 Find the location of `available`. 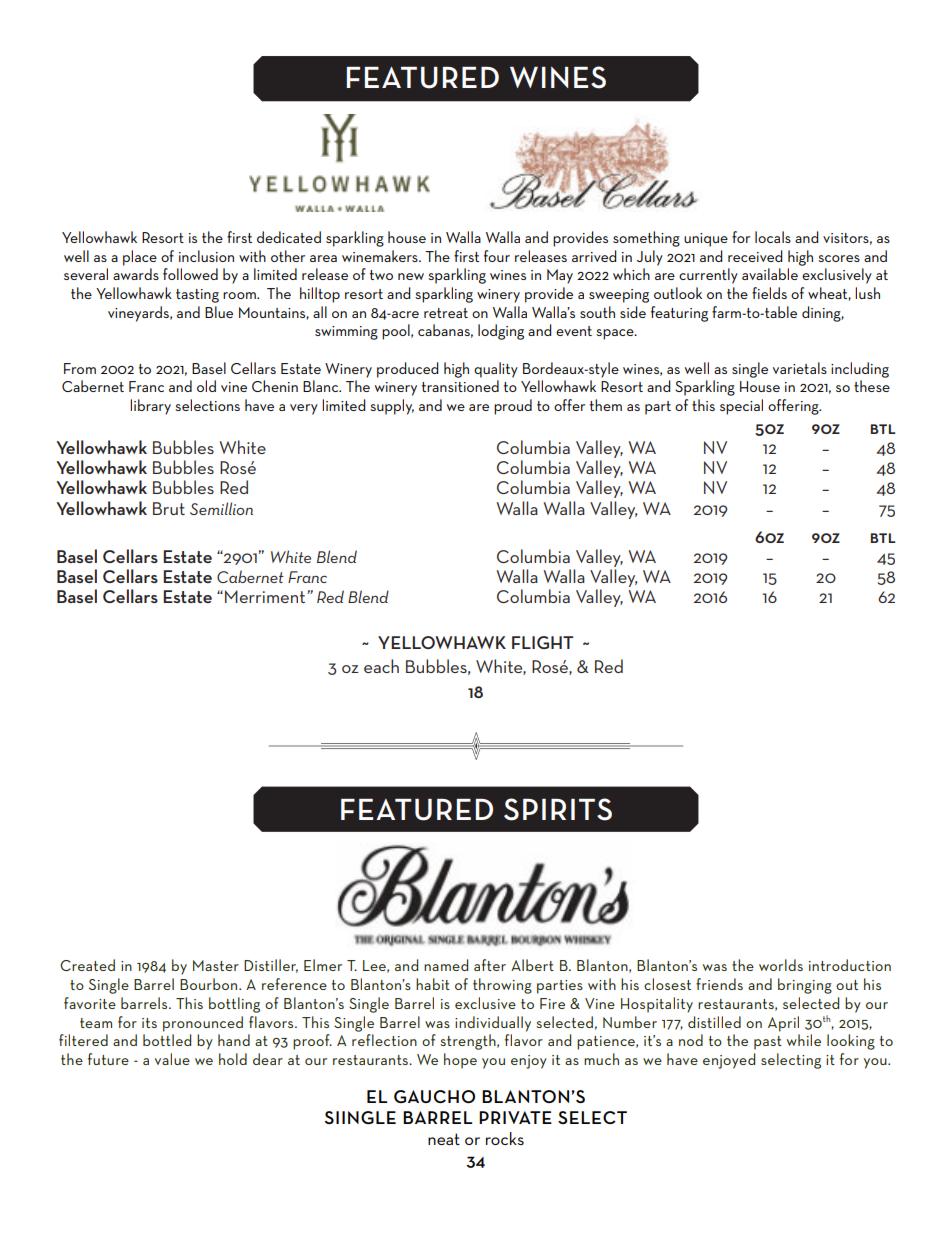

available is located at coordinates (770, 274).
